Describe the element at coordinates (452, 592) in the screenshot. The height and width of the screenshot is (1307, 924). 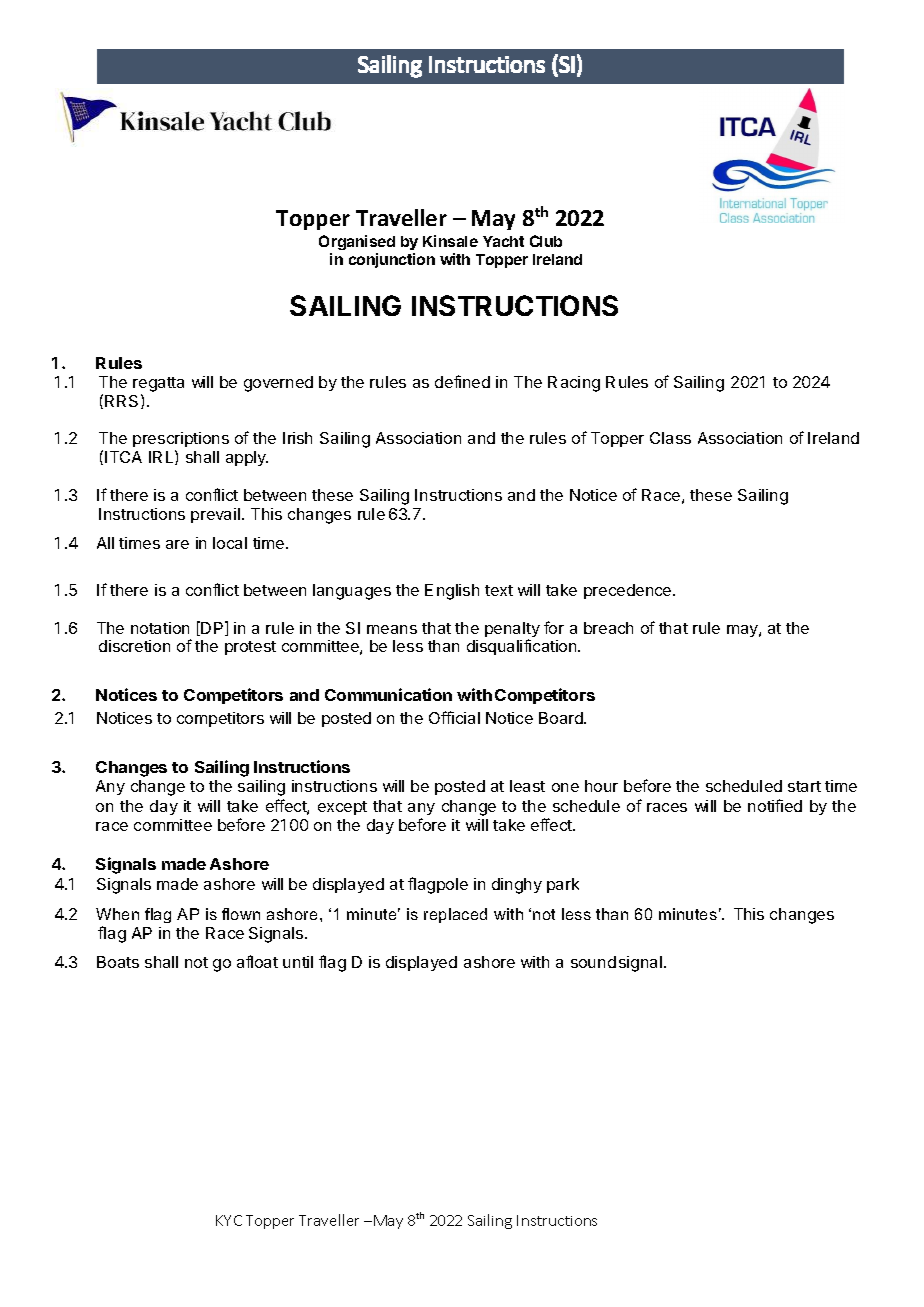
I see `English` at that location.
